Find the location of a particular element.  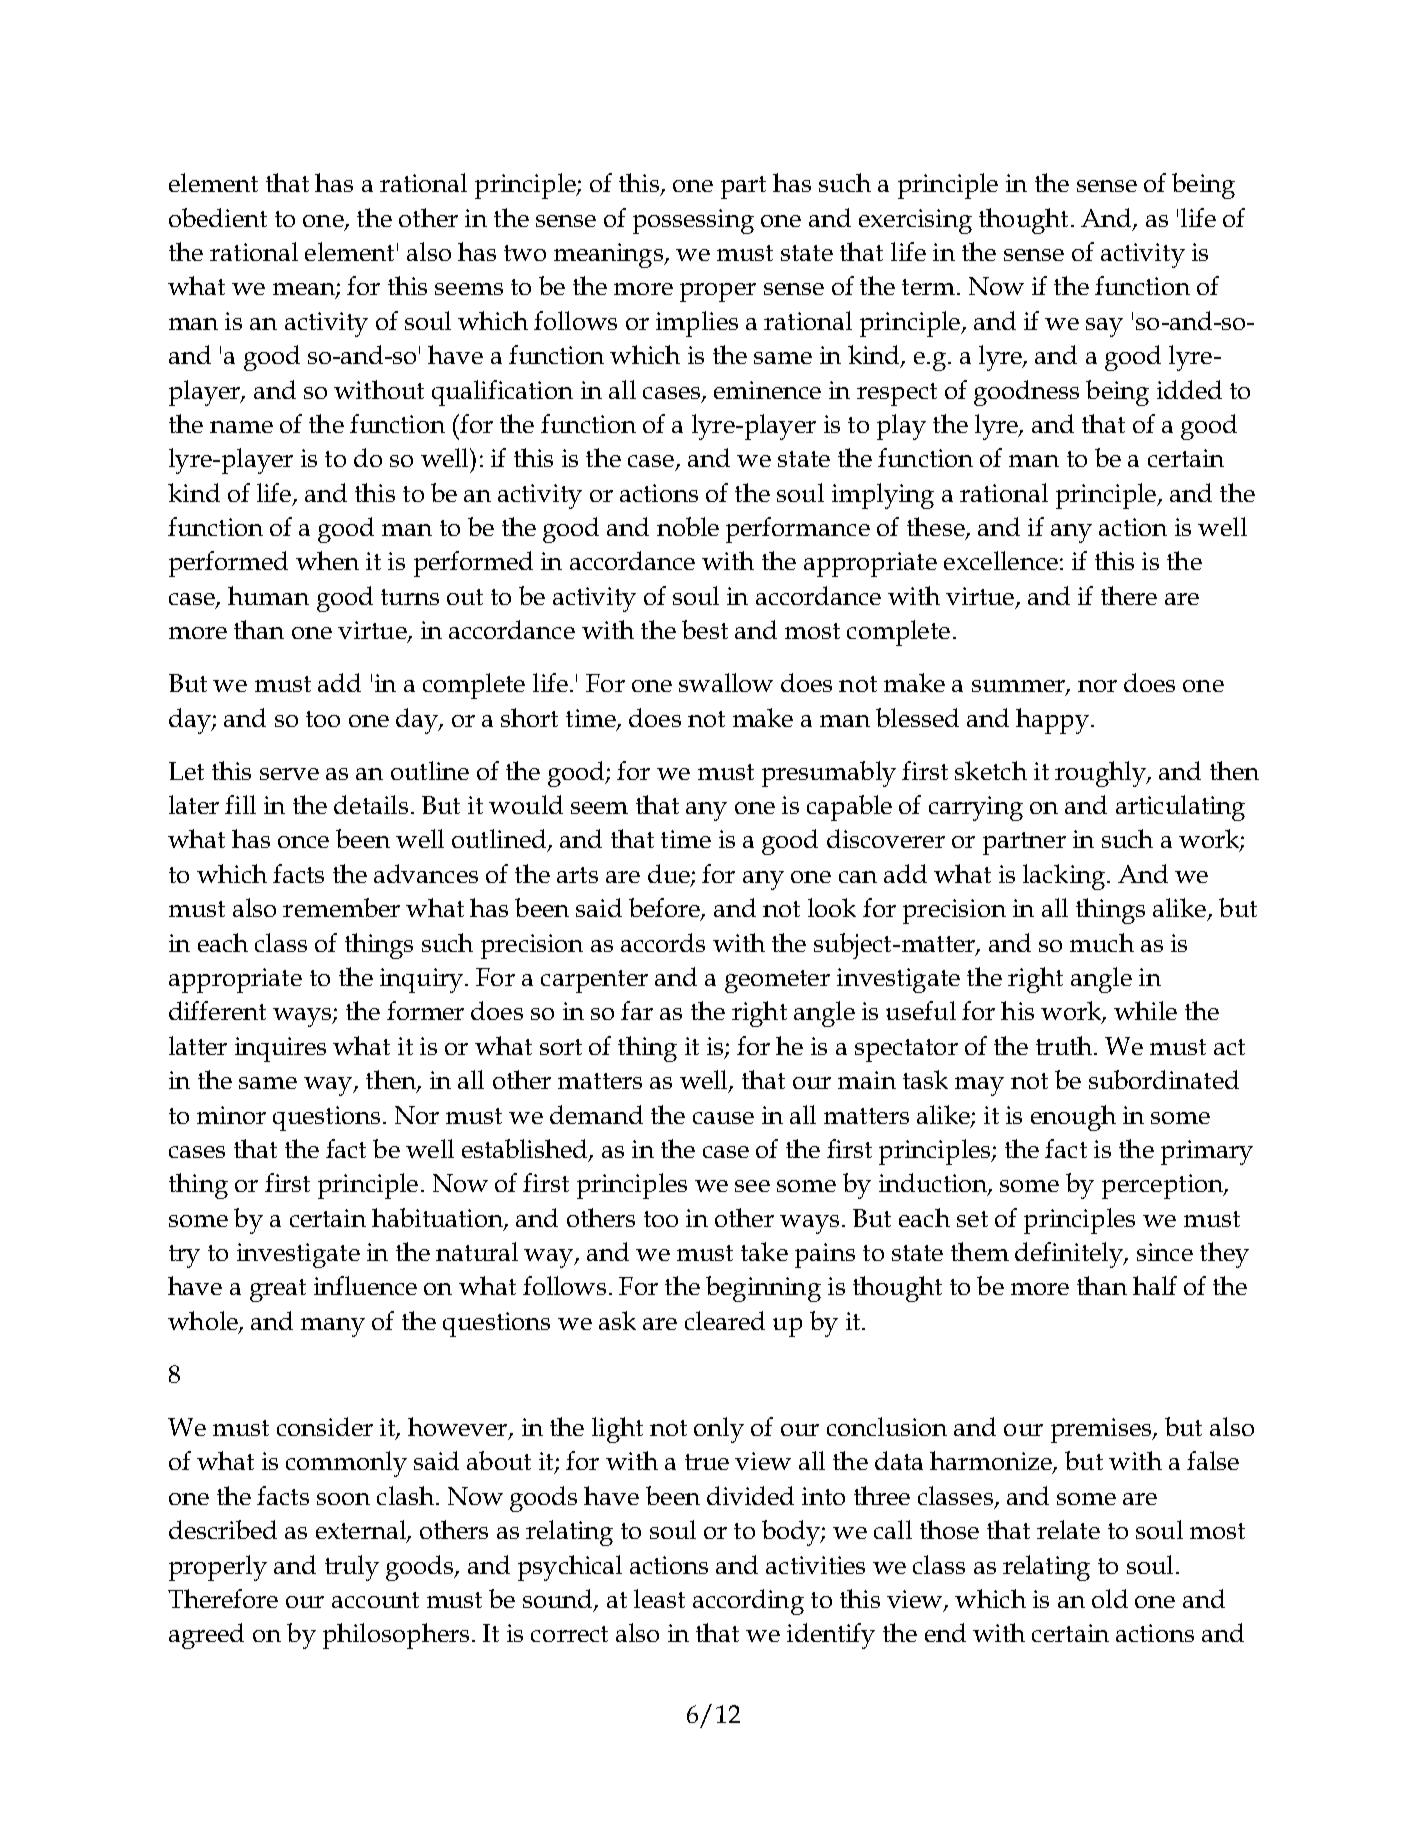

truly is located at coordinates (352, 1568).
